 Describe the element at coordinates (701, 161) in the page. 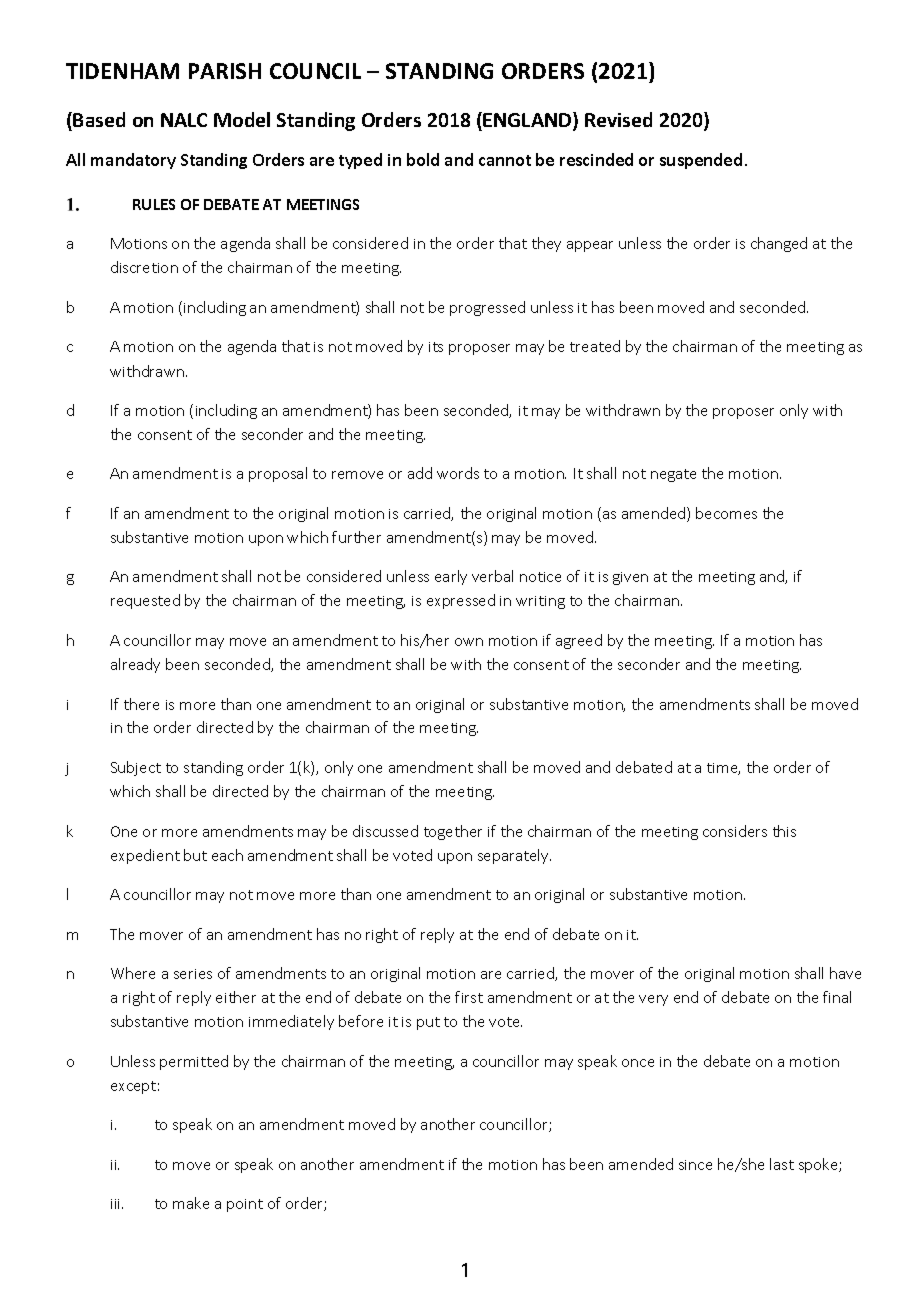

I see `suspended` at that location.
